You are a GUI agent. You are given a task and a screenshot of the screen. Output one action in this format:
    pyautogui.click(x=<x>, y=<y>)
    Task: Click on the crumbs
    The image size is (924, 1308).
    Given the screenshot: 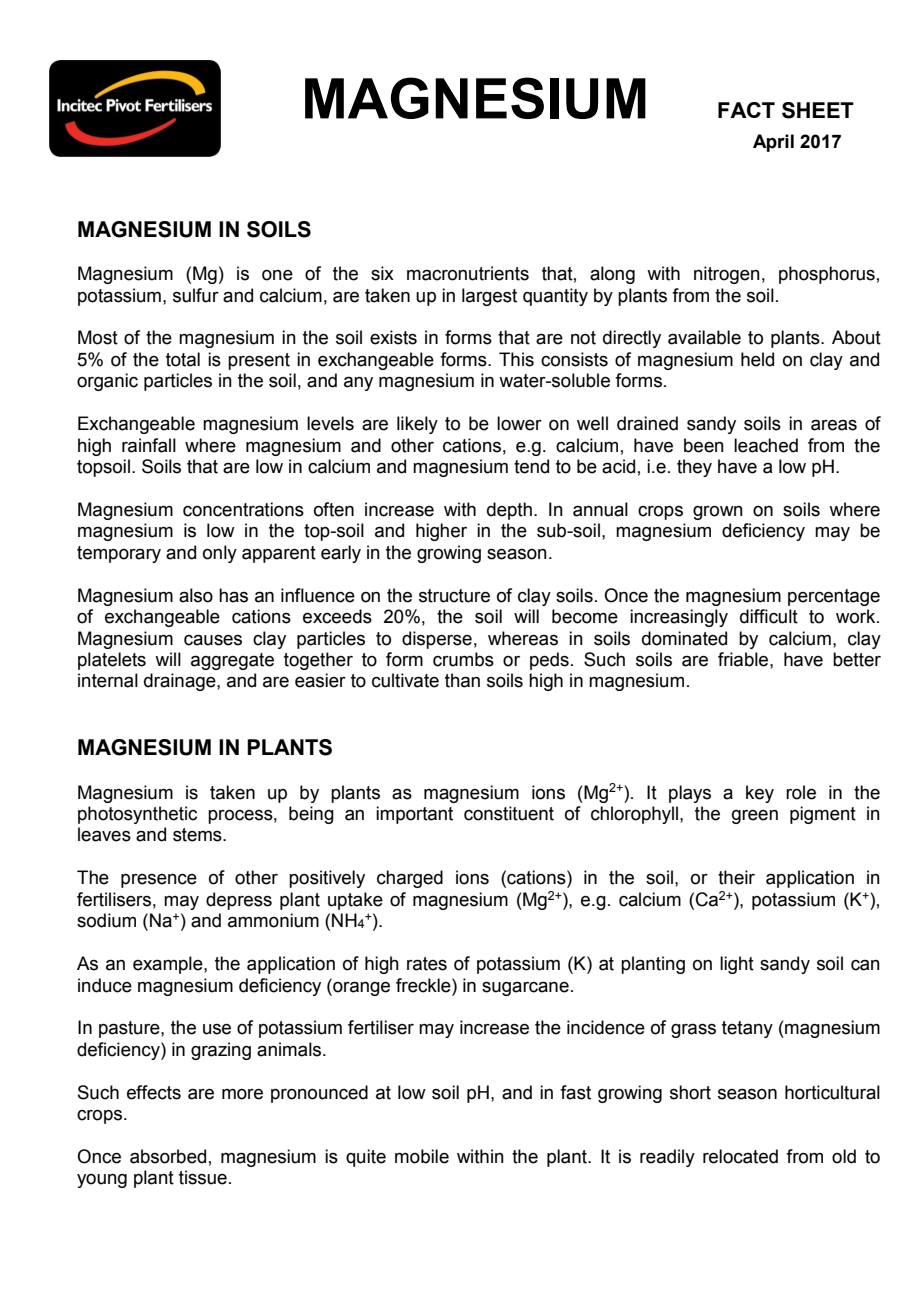 What is the action you would take?
    pyautogui.click(x=463, y=659)
